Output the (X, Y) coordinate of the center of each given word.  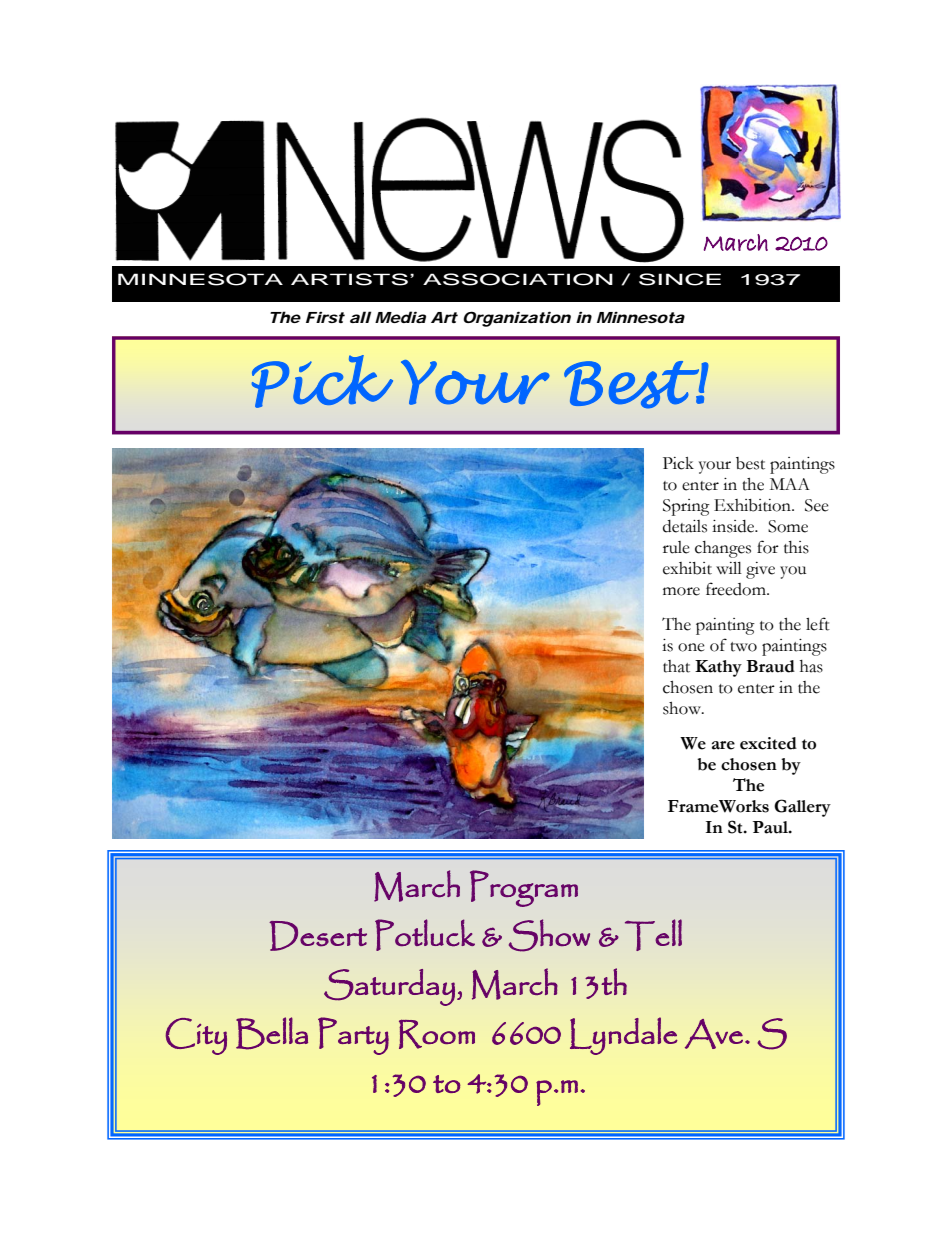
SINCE (680, 279)
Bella (272, 1033)
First (325, 317)
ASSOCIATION (518, 279)
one (691, 647)
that (676, 666)
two (743, 647)
